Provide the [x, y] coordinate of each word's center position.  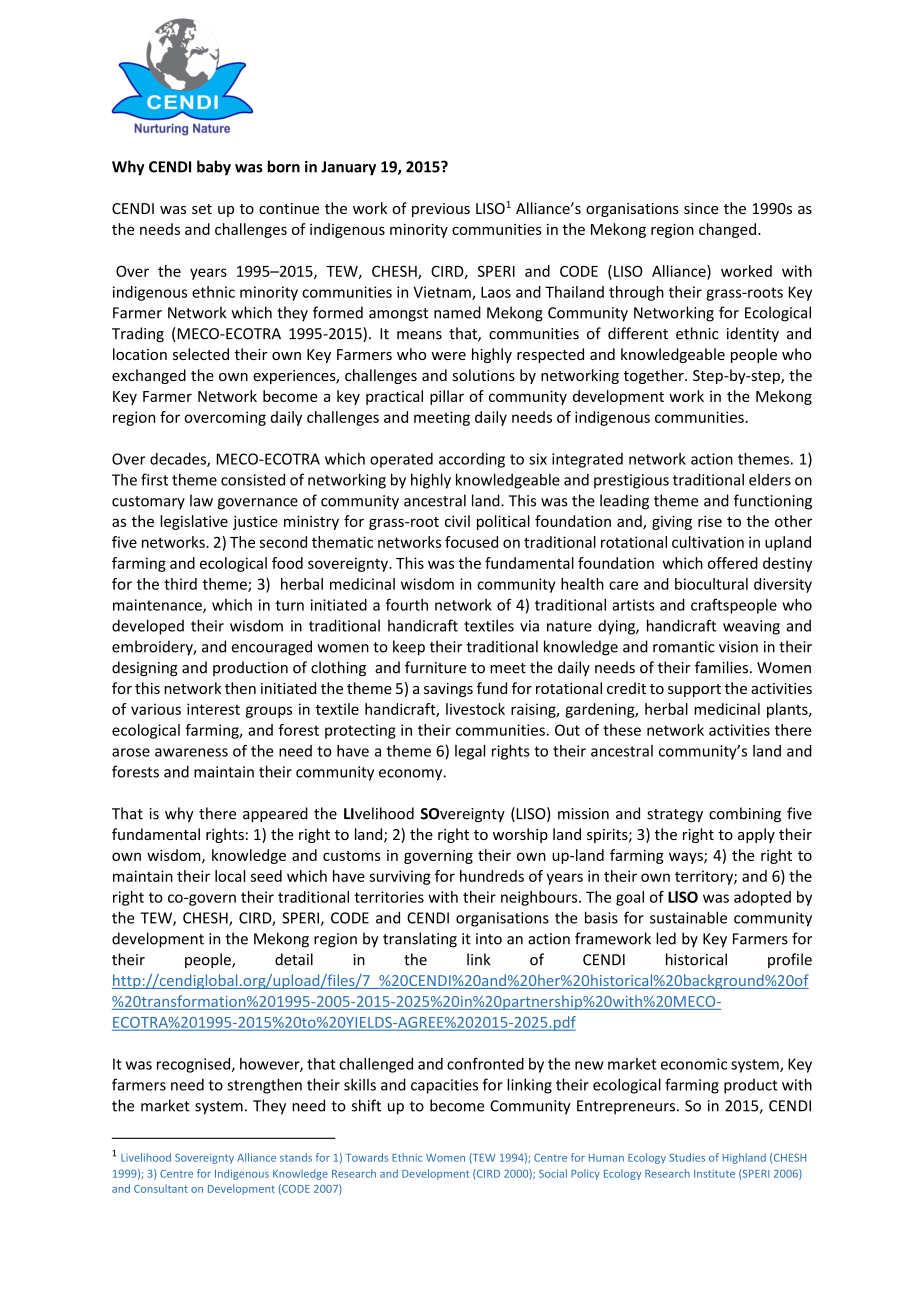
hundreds [492, 876]
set [202, 209]
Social [553, 1173]
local [230, 876]
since [701, 208]
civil [457, 521]
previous [441, 210]
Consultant [161, 1188]
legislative [194, 522]
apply [756, 835]
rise [710, 521]
